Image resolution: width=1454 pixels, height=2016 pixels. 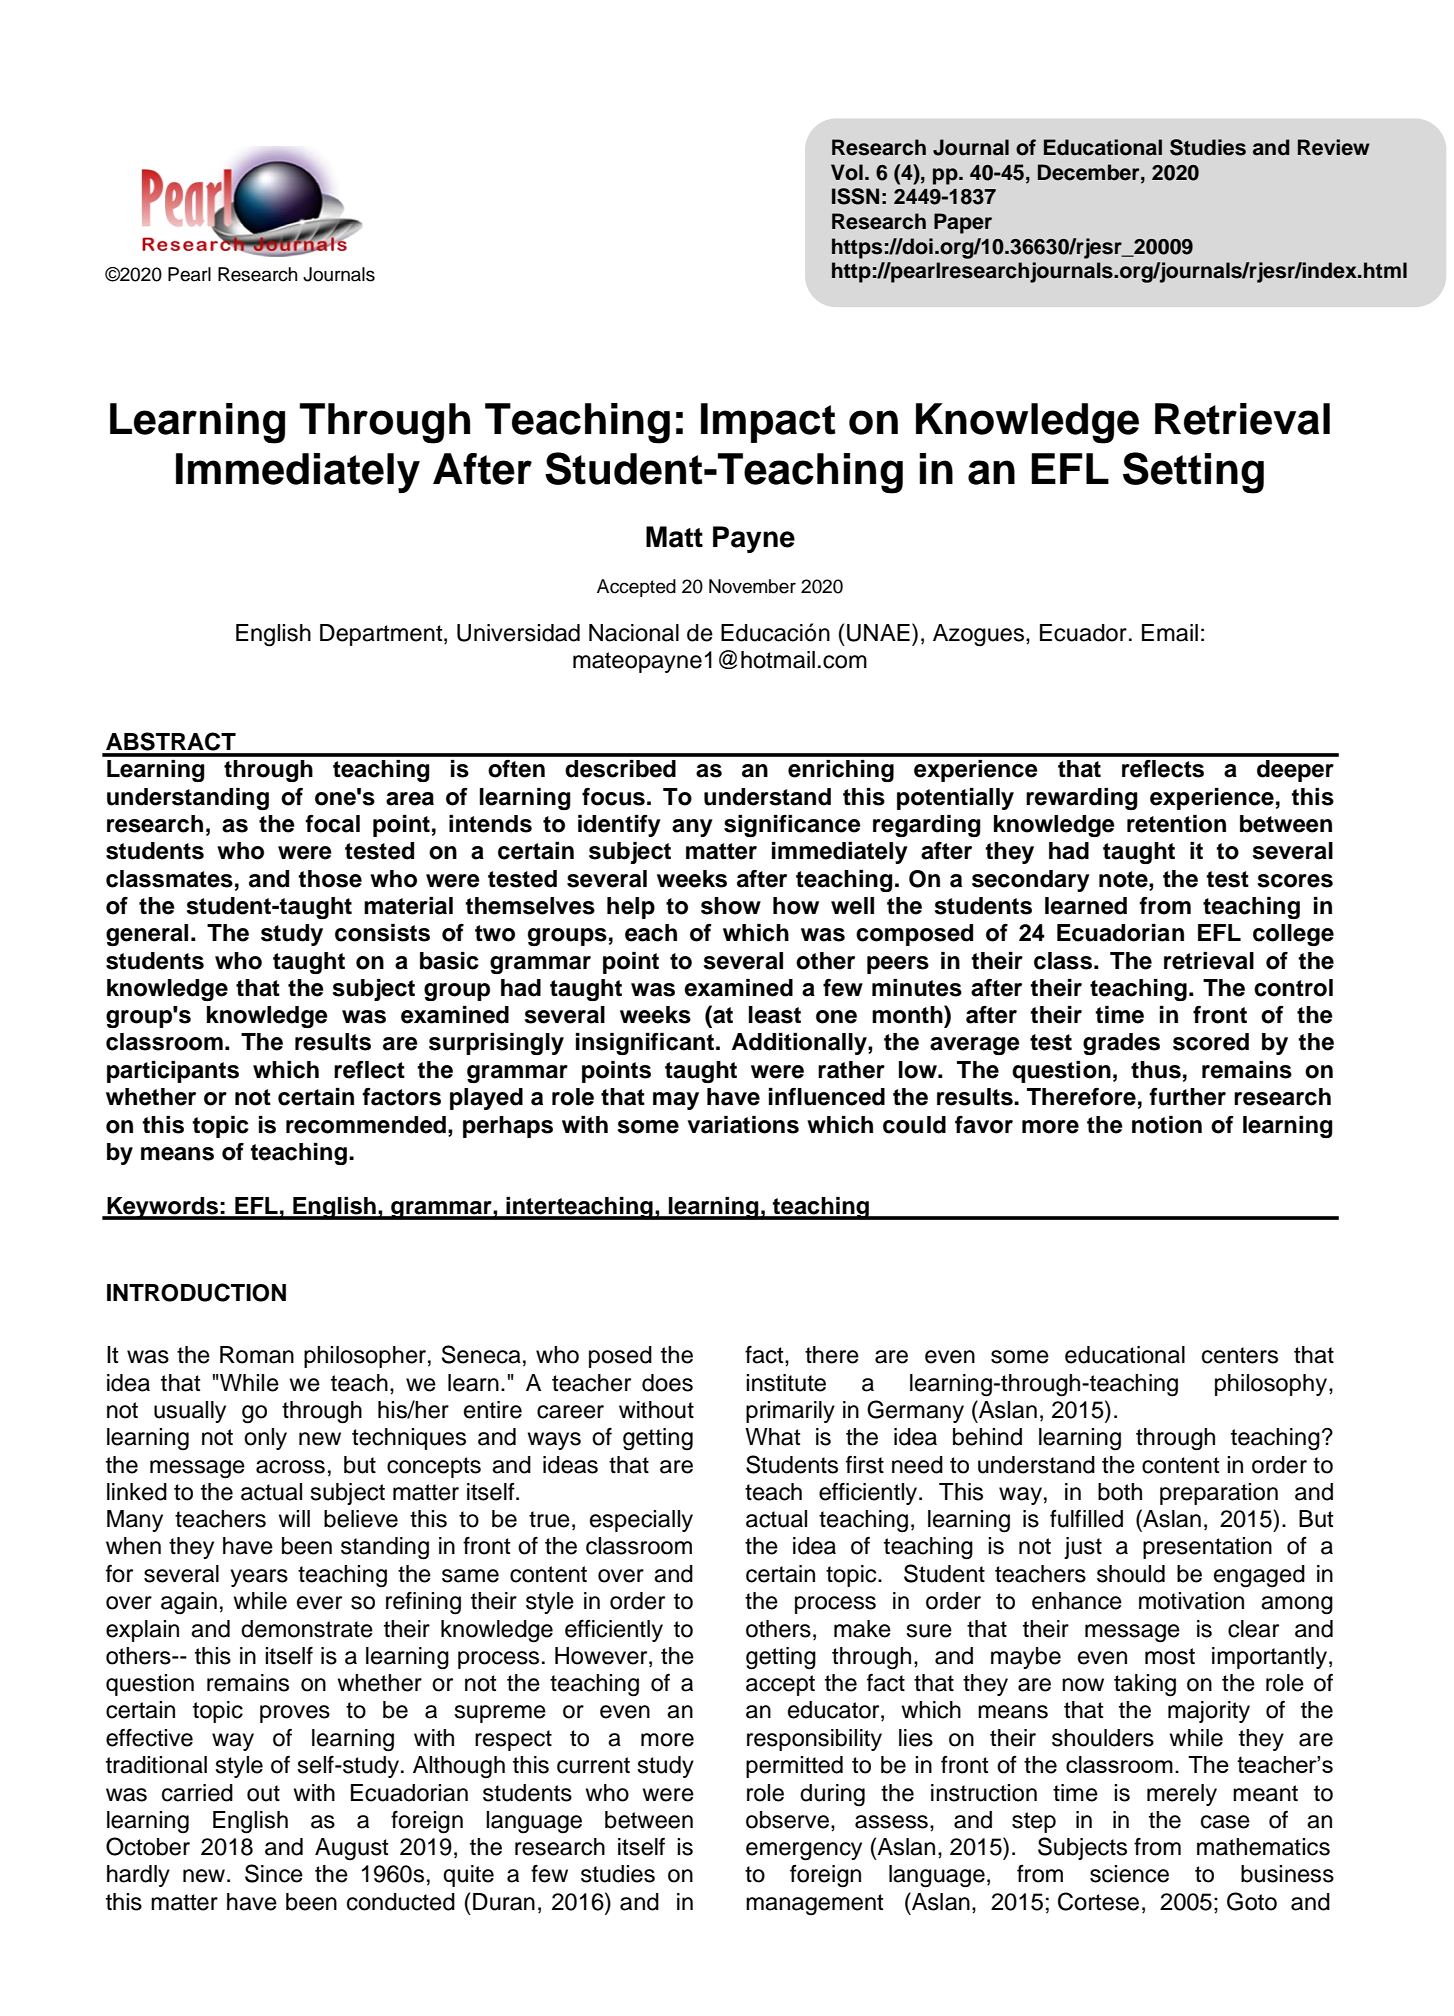 What do you see at coordinates (173, 1072) in the image?
I see `participants` at bounding box center [173, 1072].
